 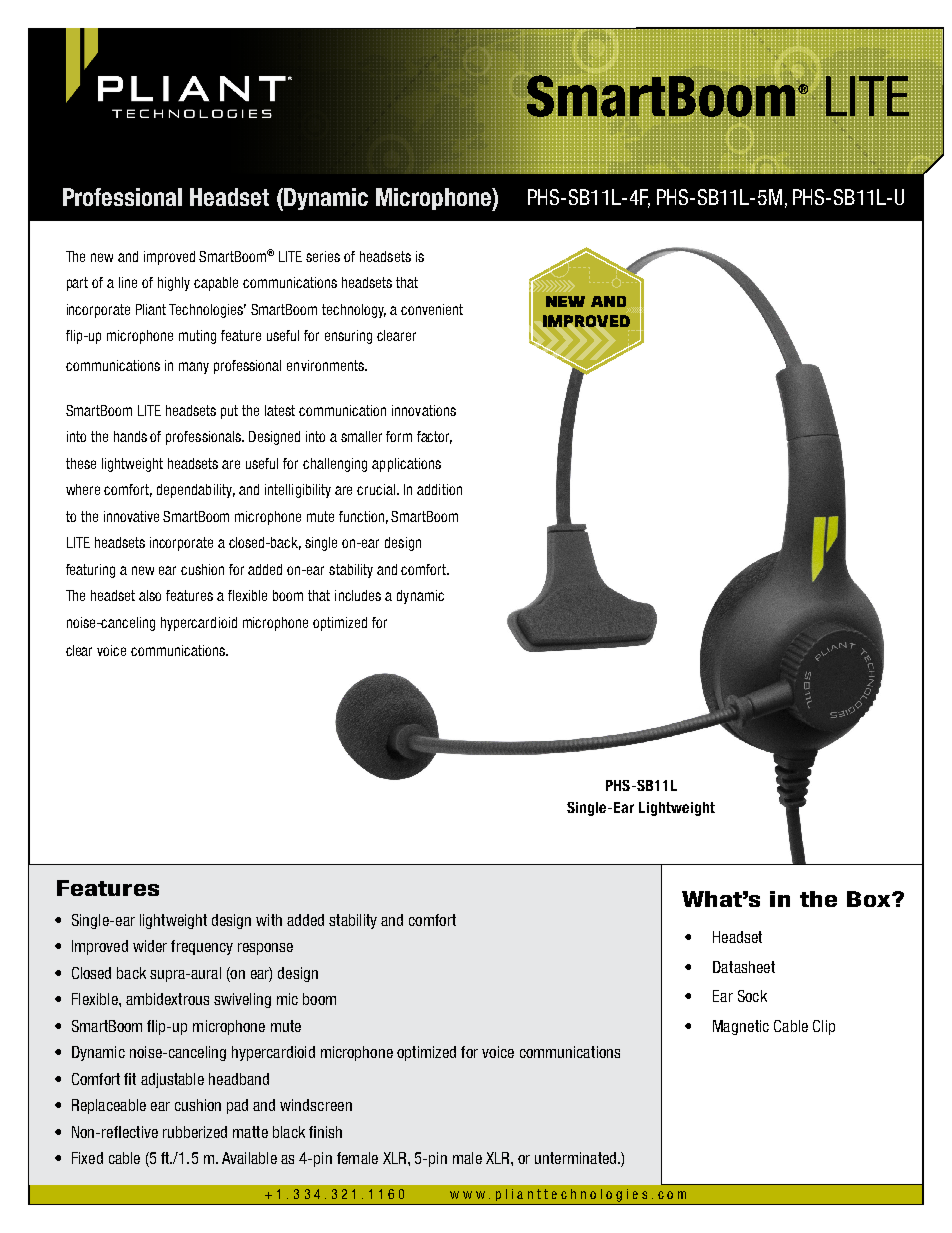 I want to click on highly, so click(x=174, y=284).
